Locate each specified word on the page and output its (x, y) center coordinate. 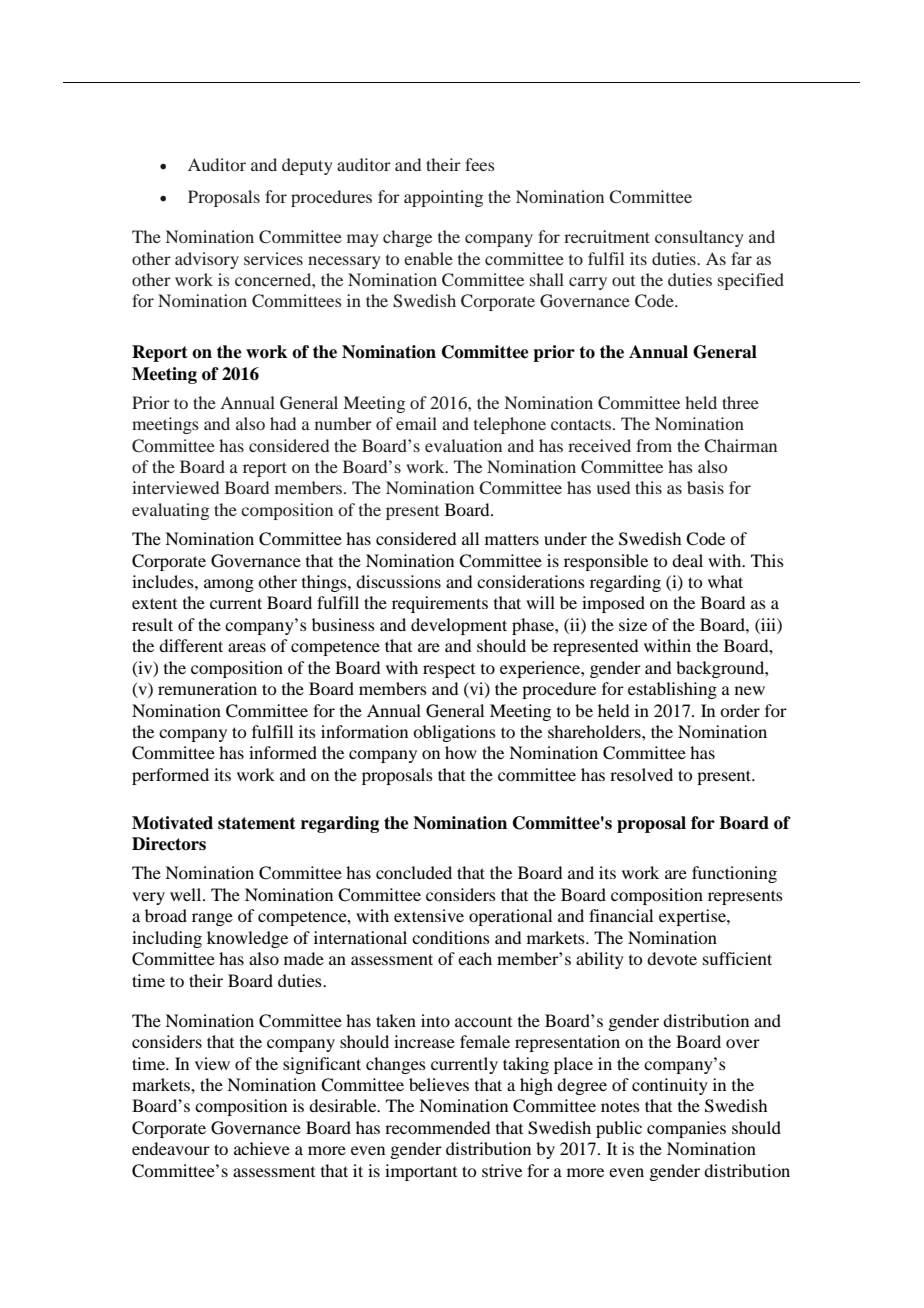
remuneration (207, 688)
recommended (437, 1127)
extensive (429, 915)
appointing (443, 198)
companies (686, 1129)
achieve (262, 1148)
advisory (207, 260)
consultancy (699, 238)
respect (449, 671)
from (654, 445)
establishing (672, 690)
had (283, 423)
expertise (693, 917)
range (212, 919)
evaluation (463, 445)
